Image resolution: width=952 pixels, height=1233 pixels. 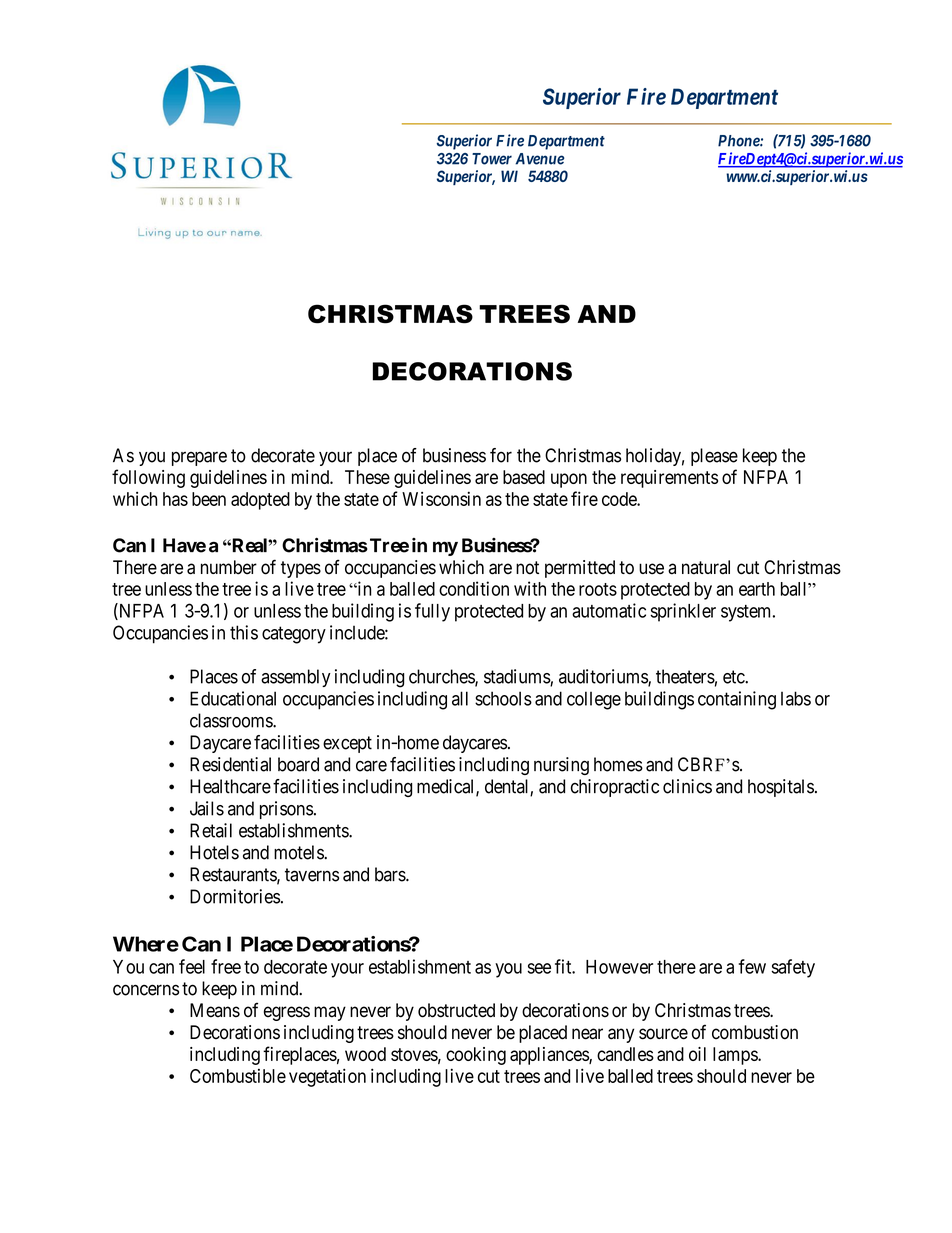 What do you see at coordinates (244, 632) in the document?
I see `this` at bounding box center [244, 632].
